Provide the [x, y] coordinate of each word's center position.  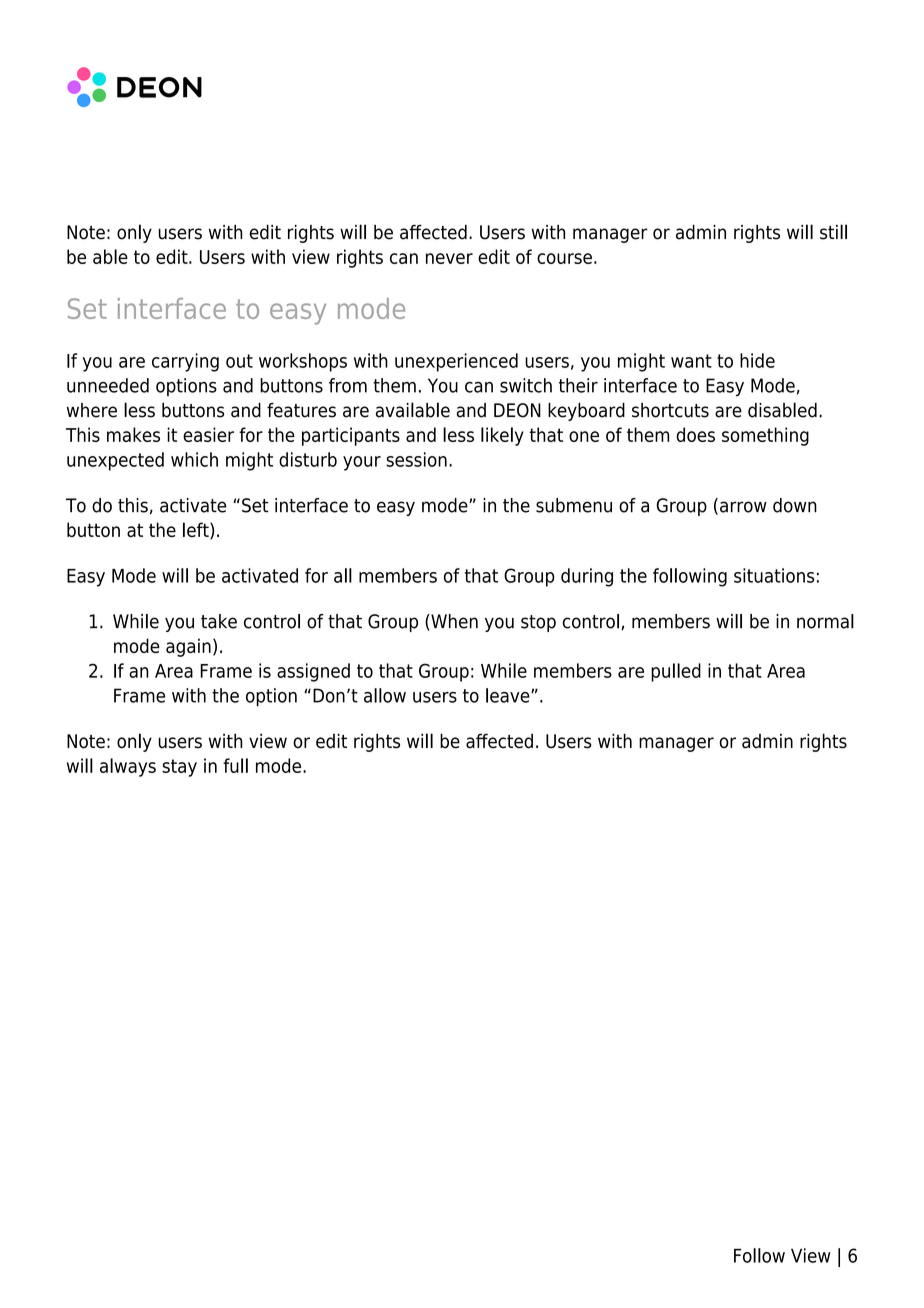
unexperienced [456, 362]
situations [774, 575]
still [833, 232]
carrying [185, 362]
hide [757, 360]
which [194, 459]
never [449, 258]
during [587, 577]
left [197, 531]
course [564, 258]
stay [179, 768]
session [416, 459]
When [453, 622]
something [765, 436]
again [188, 647]
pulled [676, 672]
